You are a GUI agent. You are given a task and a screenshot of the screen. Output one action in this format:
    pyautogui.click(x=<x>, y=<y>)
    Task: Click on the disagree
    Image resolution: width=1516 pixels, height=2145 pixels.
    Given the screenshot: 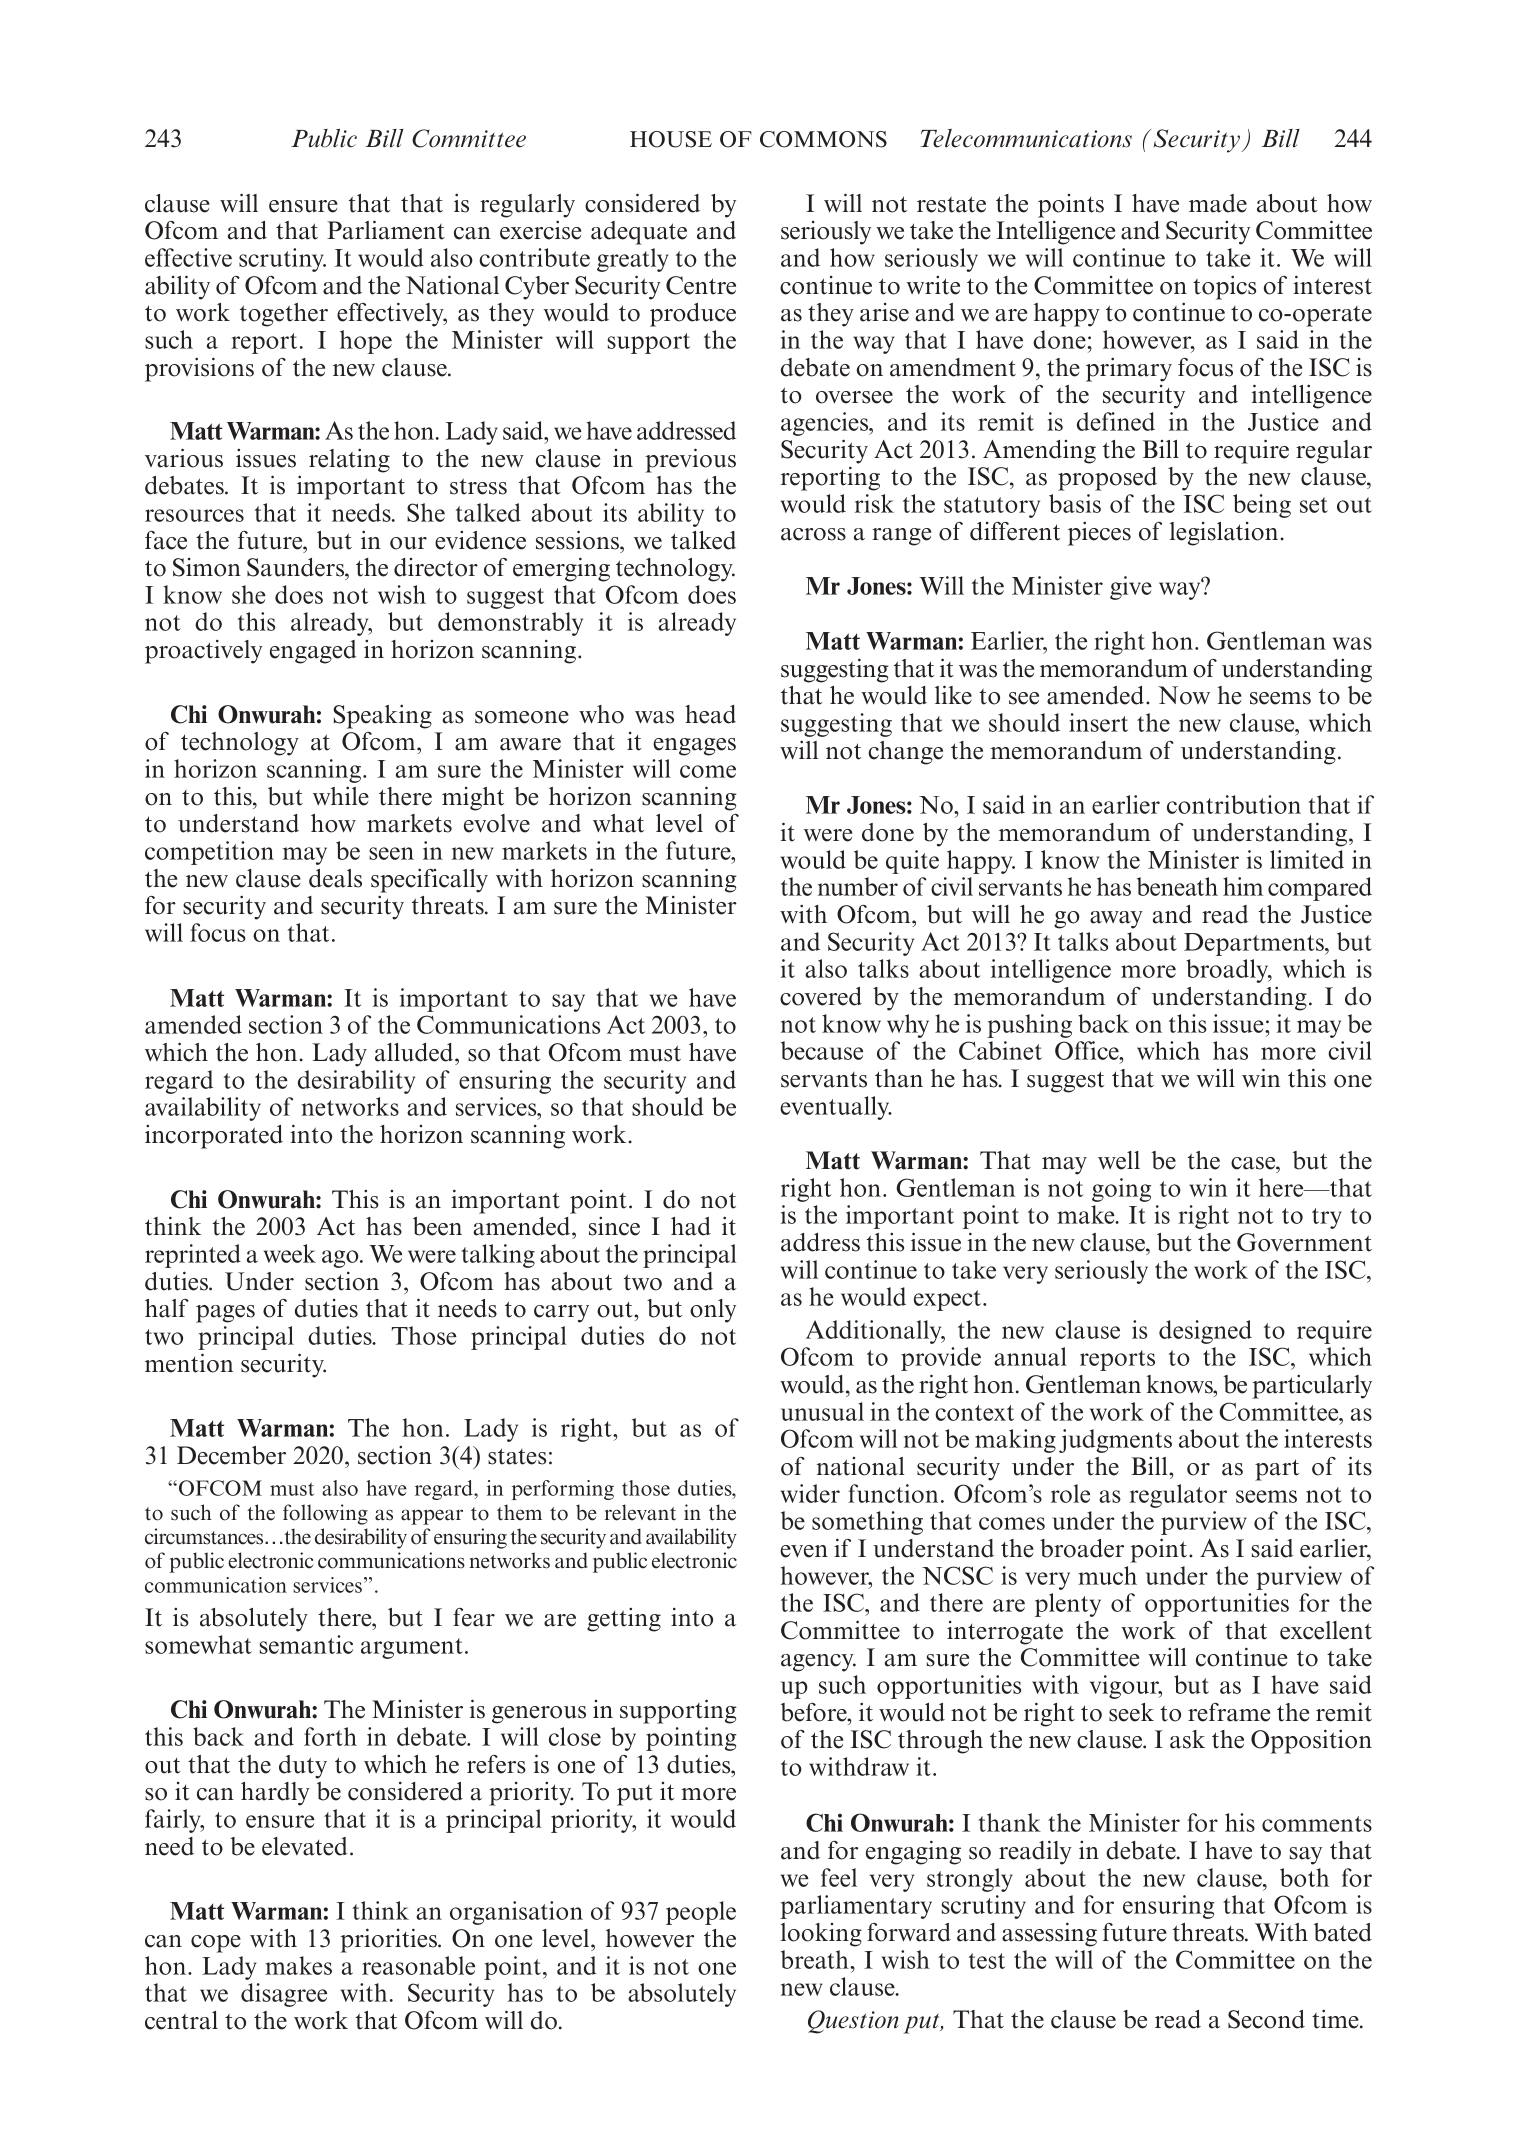 What is the action you would take?
    pyautogui.click(x=284, y=1995)
